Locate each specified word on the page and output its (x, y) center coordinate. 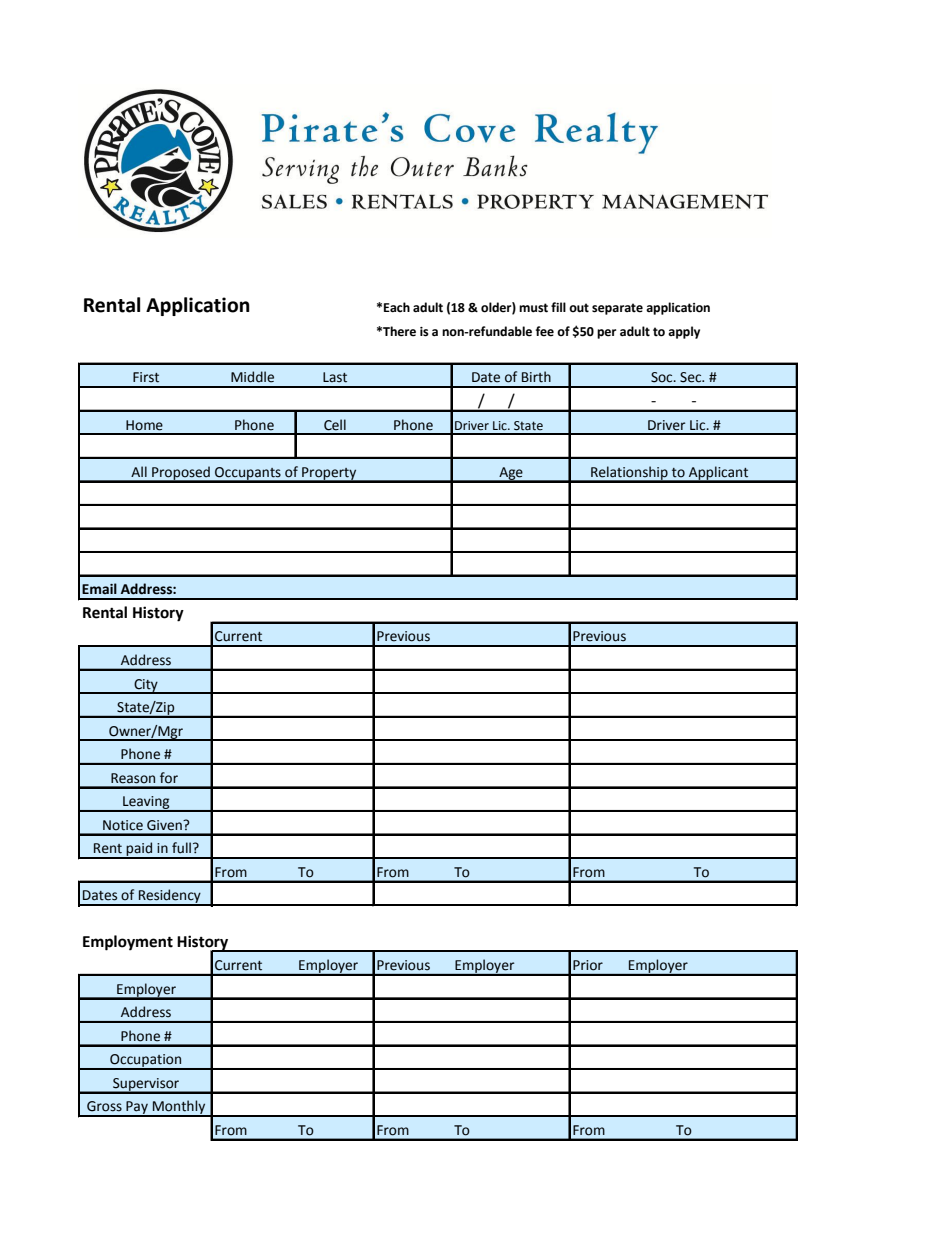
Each (397, 307)
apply (684, 332)
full (183, 848)
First (146, 377)
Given (165, 825)
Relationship (629, 474)
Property (329, 474)
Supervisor (146, 1085)
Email (99, 589)
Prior (588, 965)
